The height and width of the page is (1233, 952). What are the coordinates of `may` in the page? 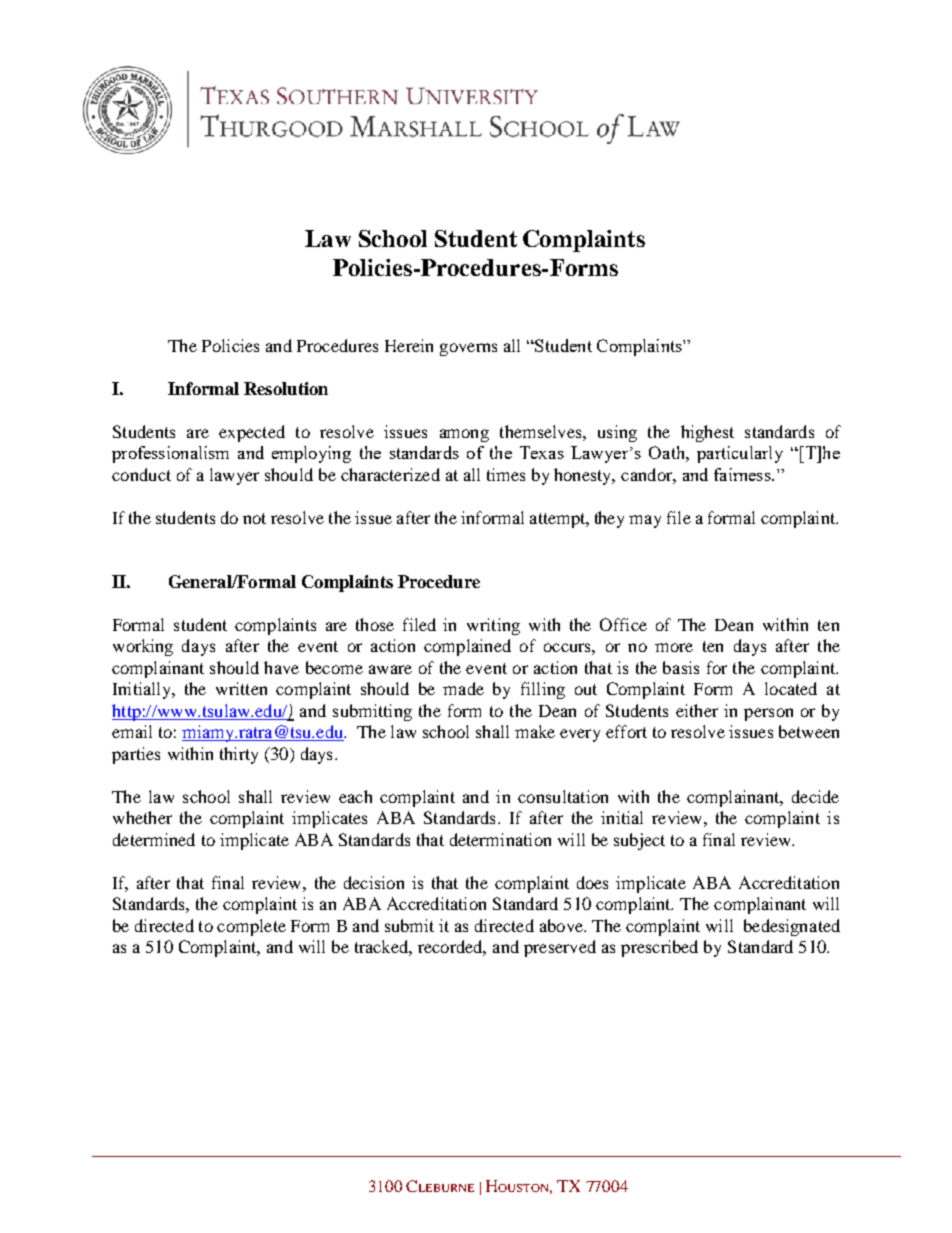 It's located at (645, 521).
